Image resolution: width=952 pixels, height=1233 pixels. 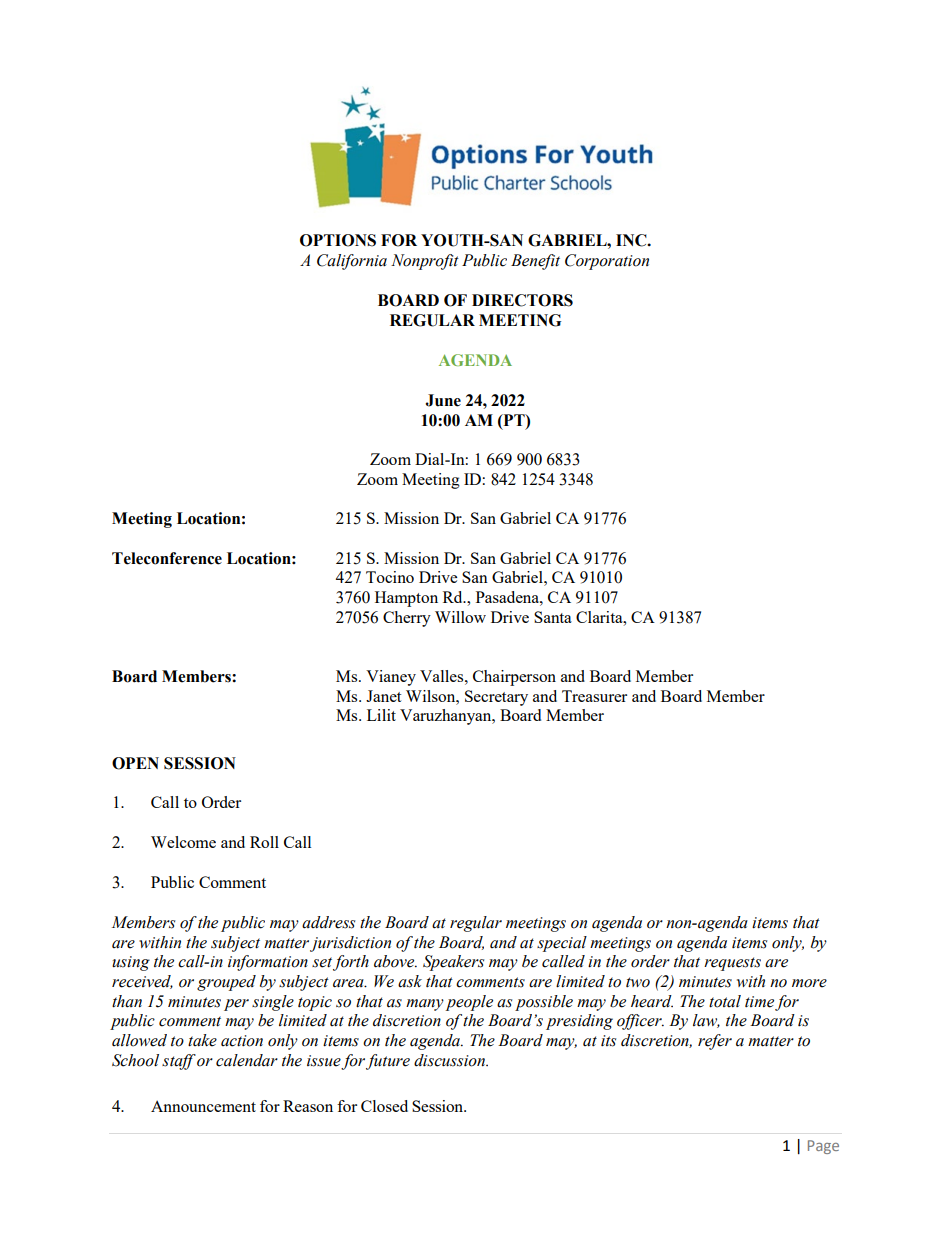 I want to click on OPTIONS, so click(x=338, y=240).
